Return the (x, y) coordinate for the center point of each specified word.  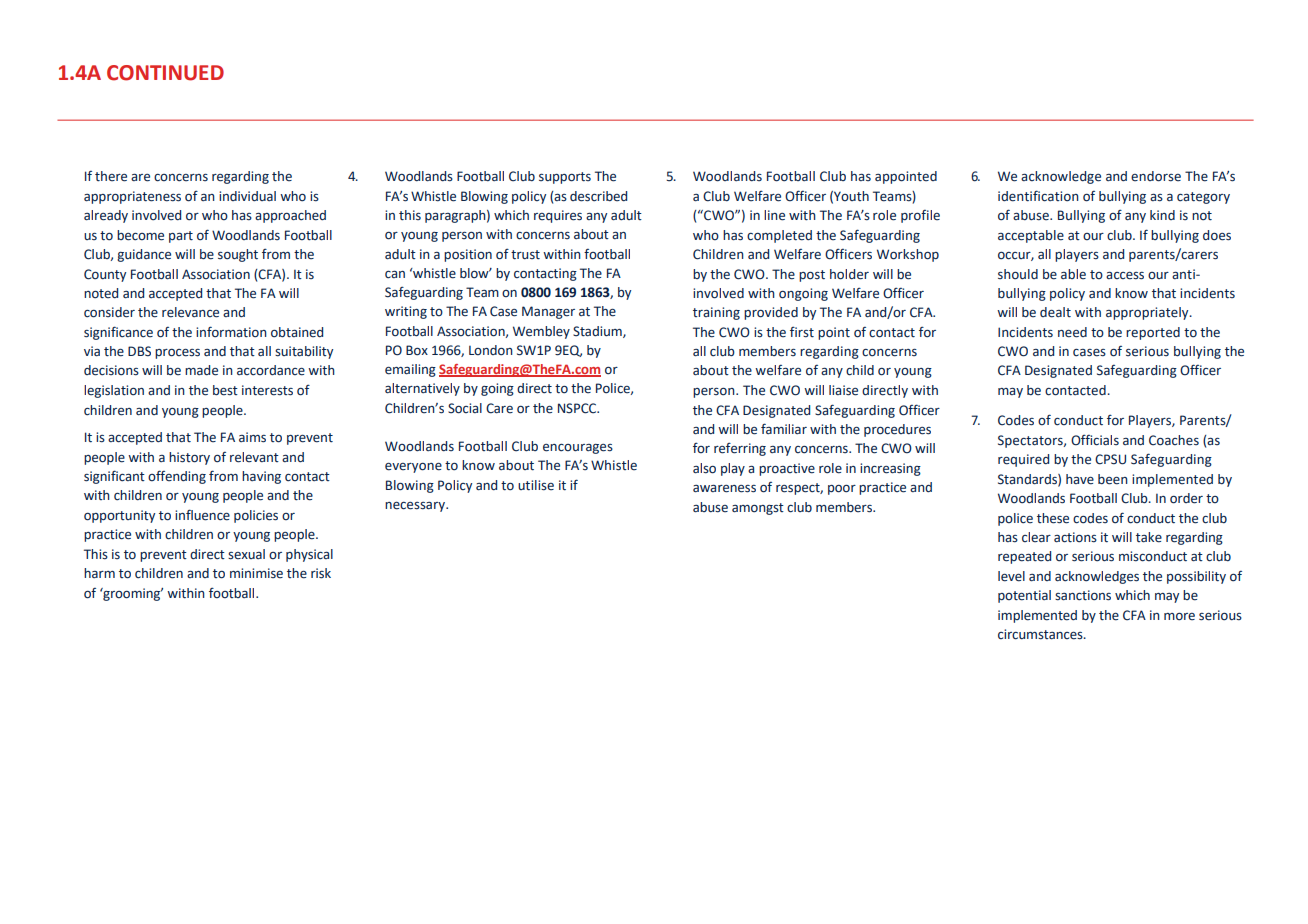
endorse (1156, 176)
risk (321, 573)
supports (565, 178)
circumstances (1041, 634)
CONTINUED (165, 73)
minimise (256, 573)
